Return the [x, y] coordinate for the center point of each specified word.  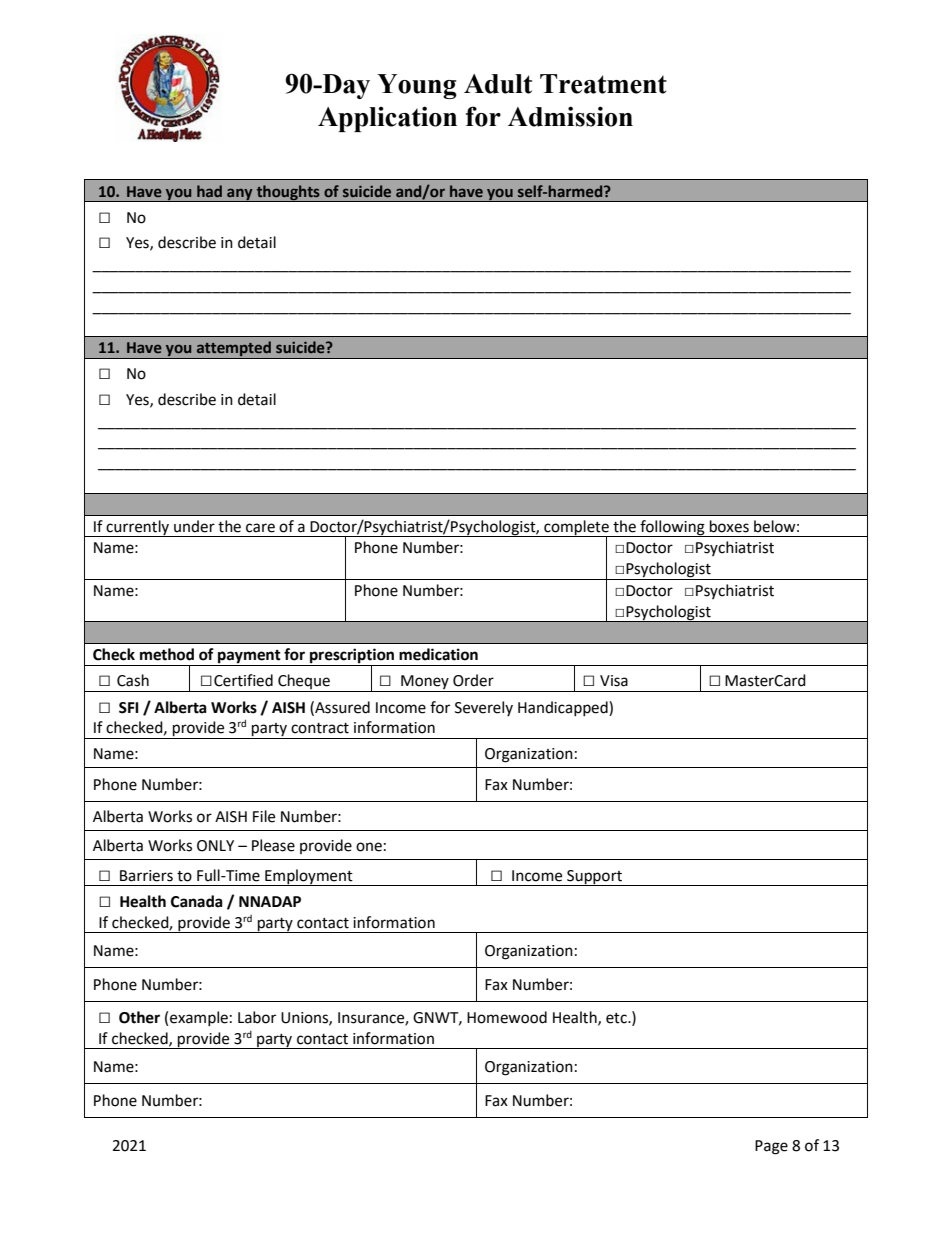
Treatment [603, 84]
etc [617, 1018]
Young [417, 86]
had [209, 191]
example [199, 1018]
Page [771, 1147]
